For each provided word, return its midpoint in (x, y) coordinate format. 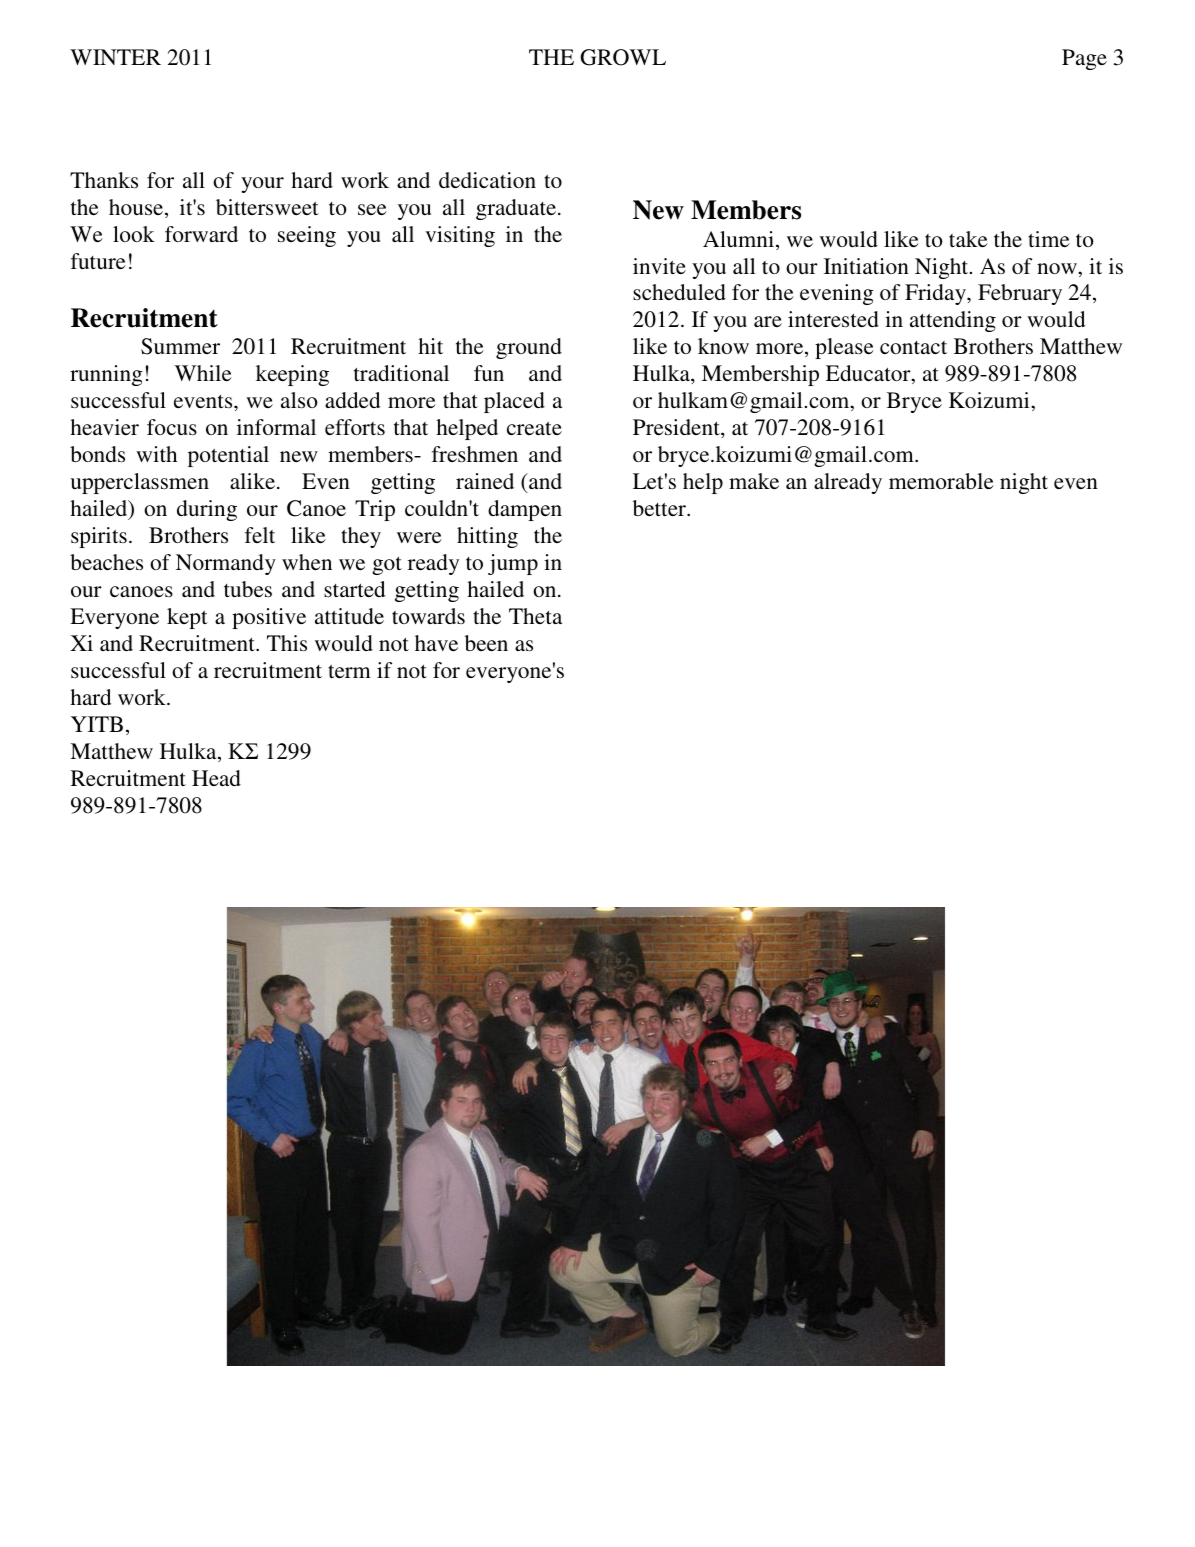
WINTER (115, 57)
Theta (535, 616)
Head (216, 778)
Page (1084, 59)
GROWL (623, 57)
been (486, 643)
